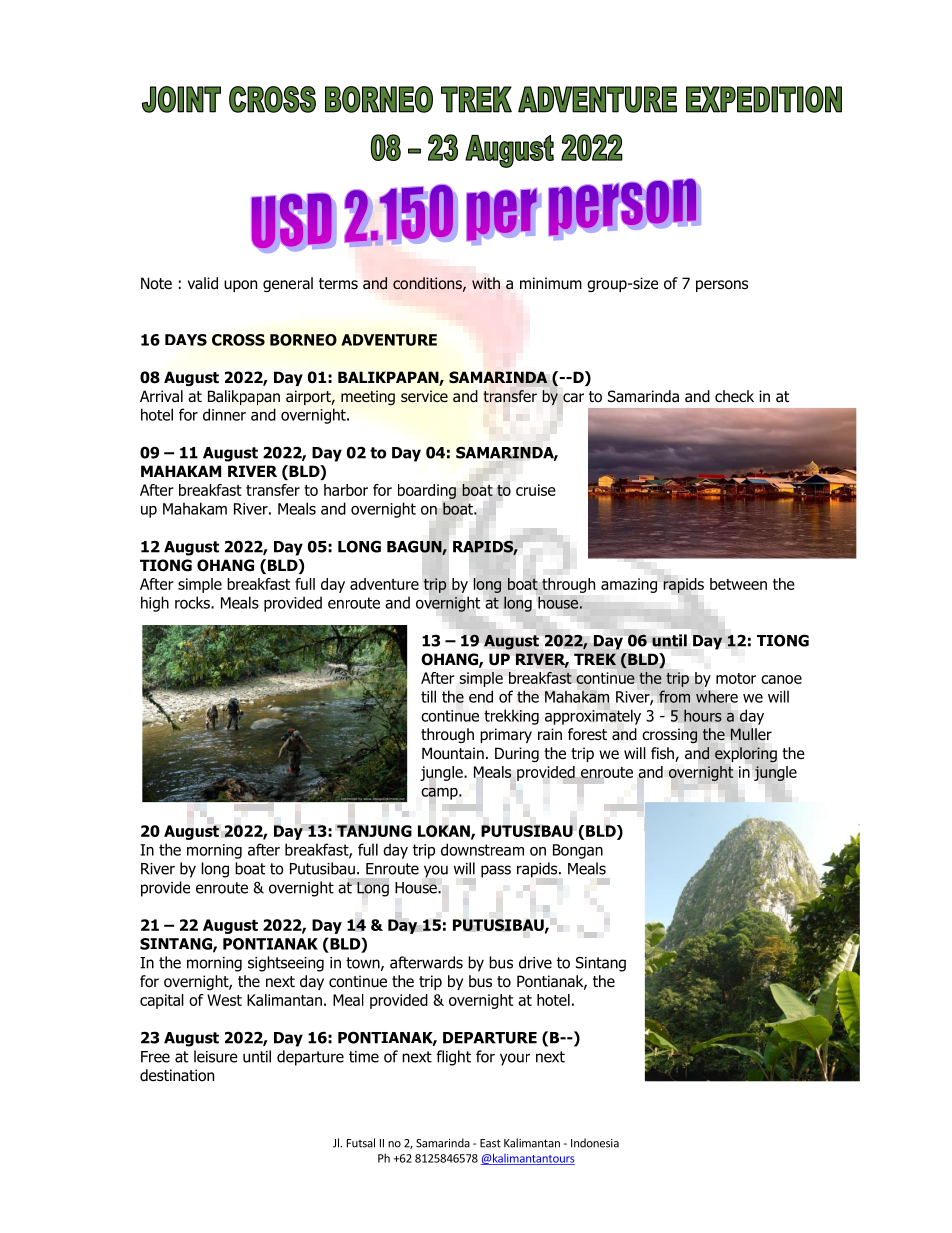 This screenshot has height=1233, width=952. Describe the element at coordinates (177, 1075) in the screenshot. I see `destination` at that location.
